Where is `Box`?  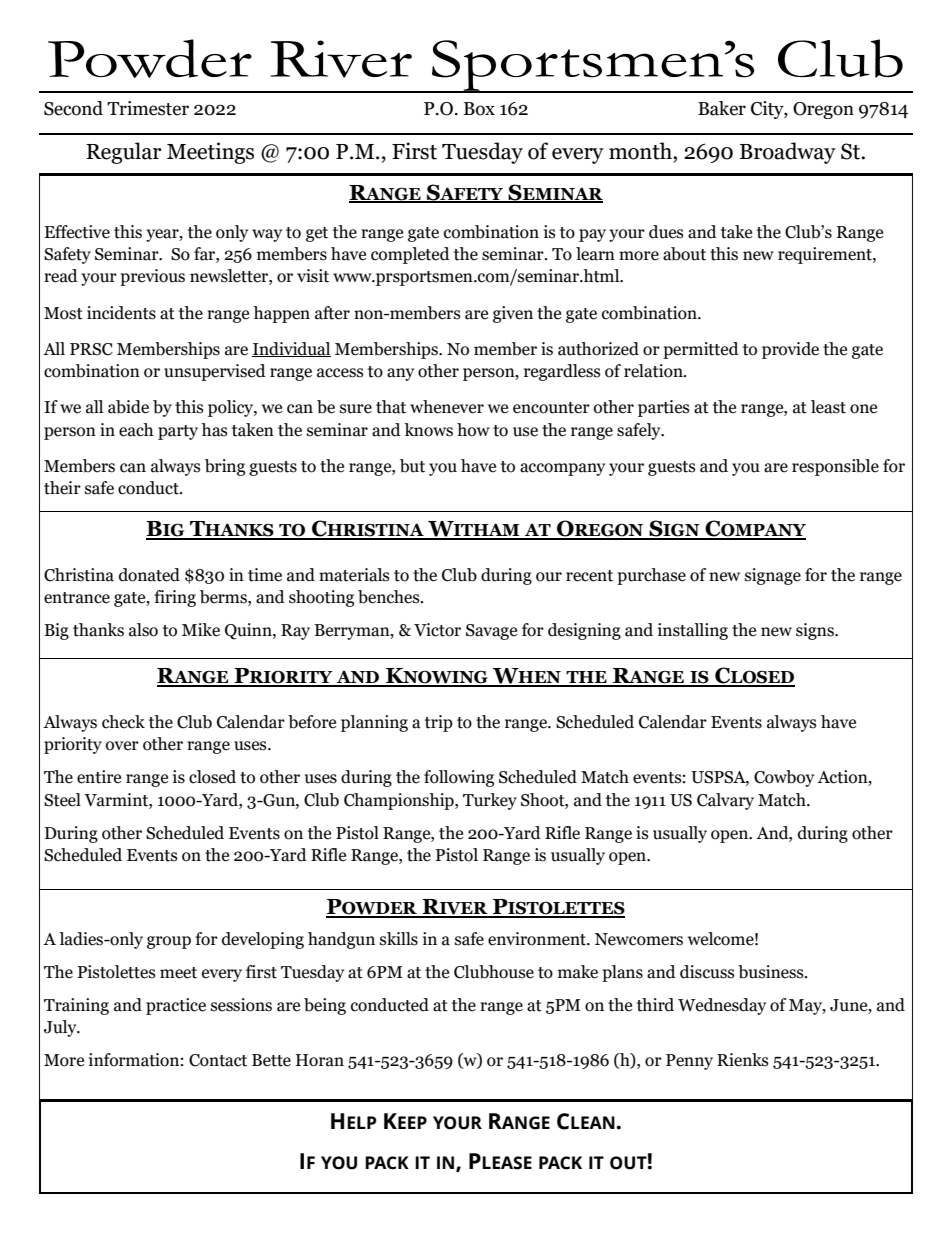
Box is located at coordinates (479, 109).
